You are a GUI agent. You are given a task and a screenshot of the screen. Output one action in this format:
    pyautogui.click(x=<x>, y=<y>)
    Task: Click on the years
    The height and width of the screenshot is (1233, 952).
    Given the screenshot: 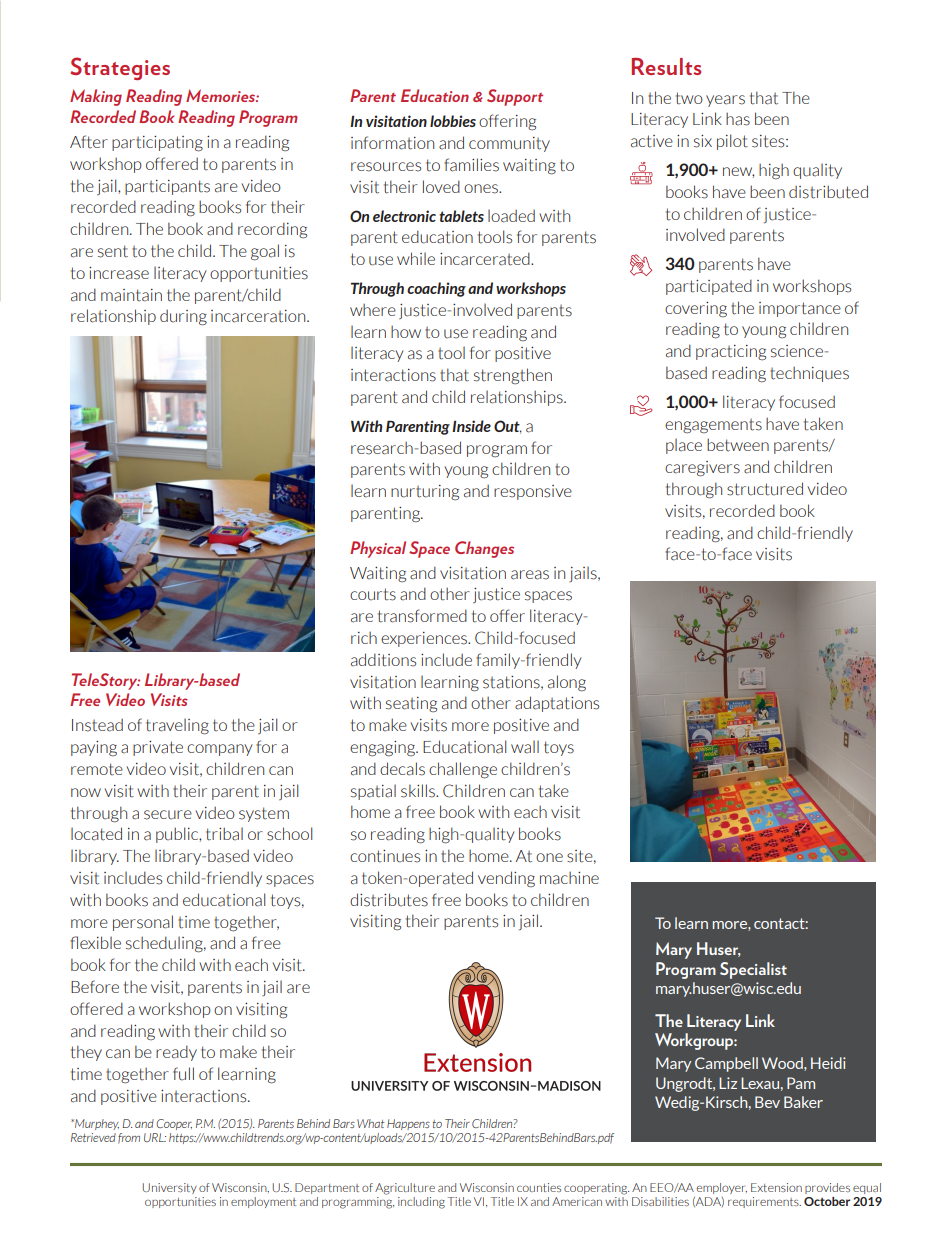 What is the action you would take?
    pyautogui.click(x=725, y=101)
